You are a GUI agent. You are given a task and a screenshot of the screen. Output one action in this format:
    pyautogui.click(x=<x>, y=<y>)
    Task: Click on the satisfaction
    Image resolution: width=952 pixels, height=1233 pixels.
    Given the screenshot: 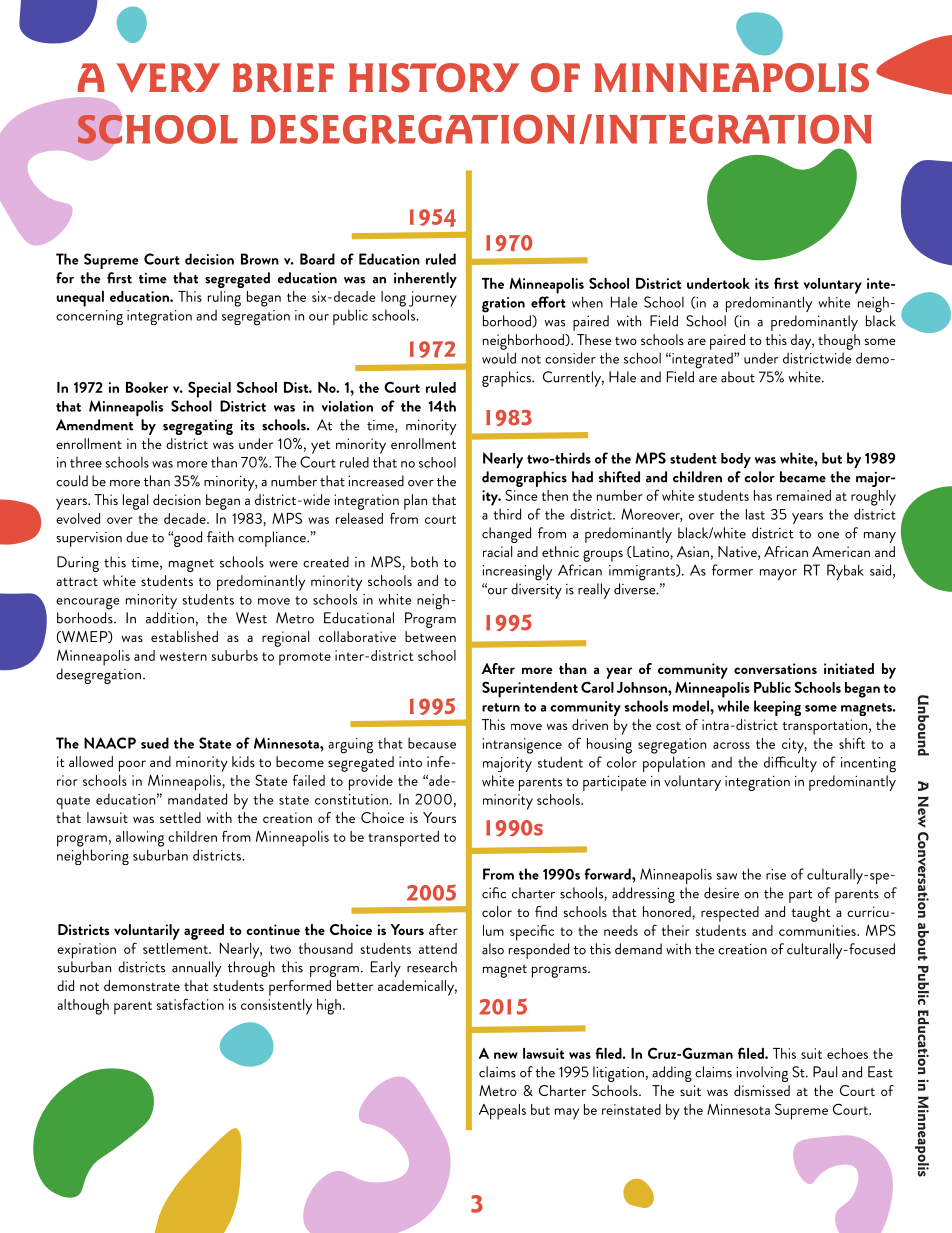 What is the action you would take?
    pyautogui.click(x=190, y=1004)
